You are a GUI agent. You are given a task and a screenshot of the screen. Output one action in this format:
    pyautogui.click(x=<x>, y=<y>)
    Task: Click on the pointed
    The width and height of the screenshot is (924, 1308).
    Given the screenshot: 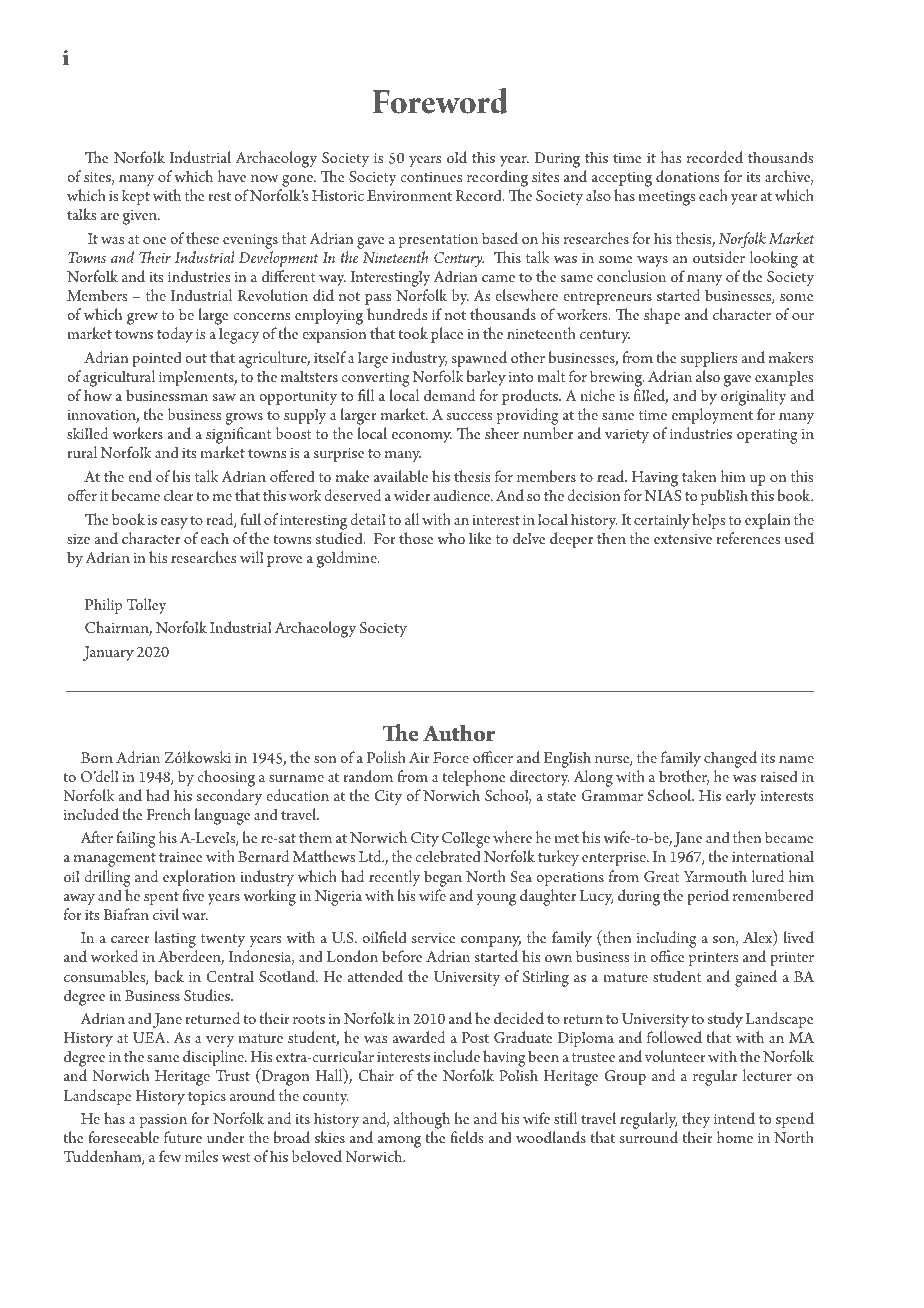 What is the action you would take?
    pyautogui.click(x=157, y=359)
